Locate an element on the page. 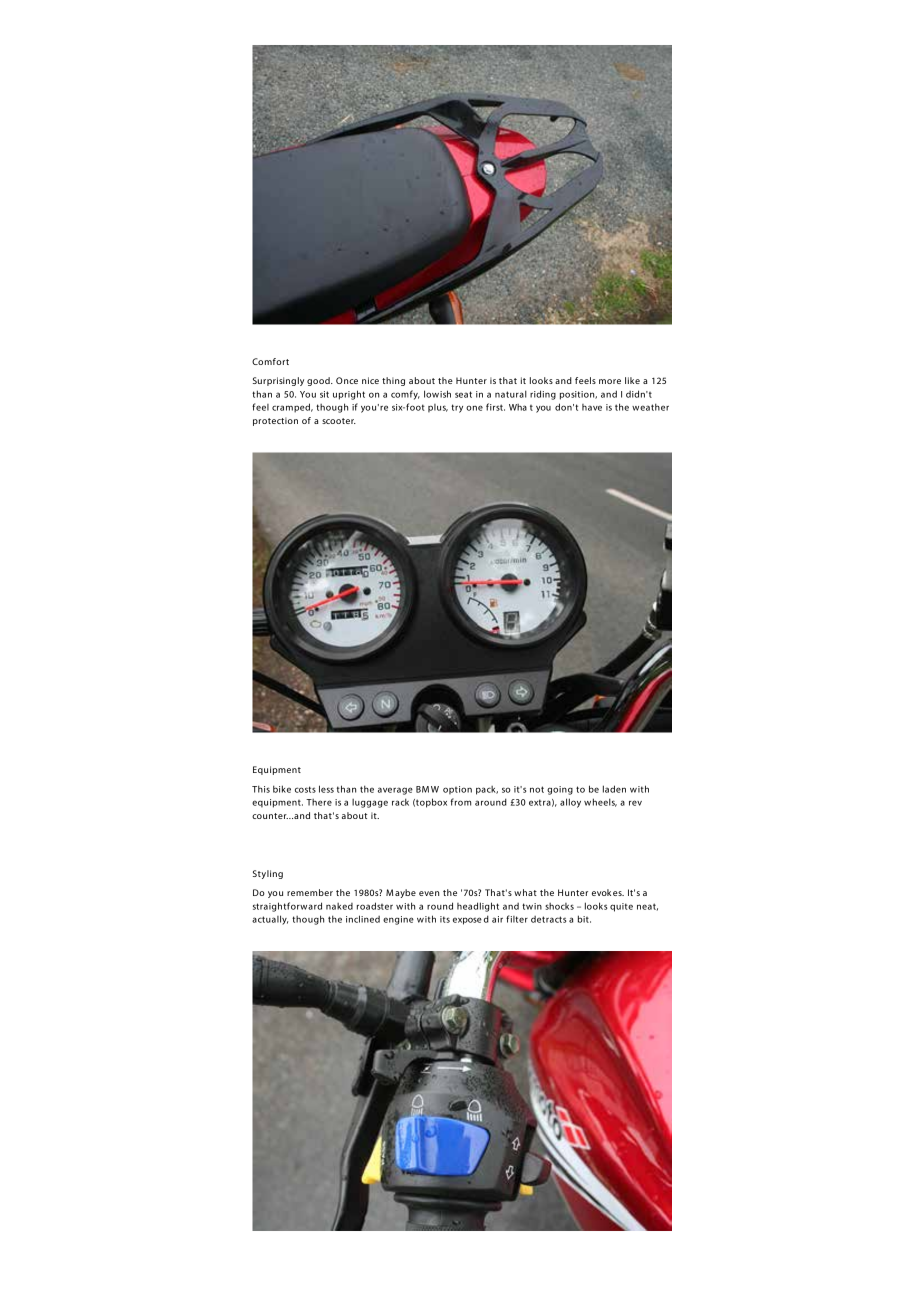  try is located at coordinates (457, 408).
